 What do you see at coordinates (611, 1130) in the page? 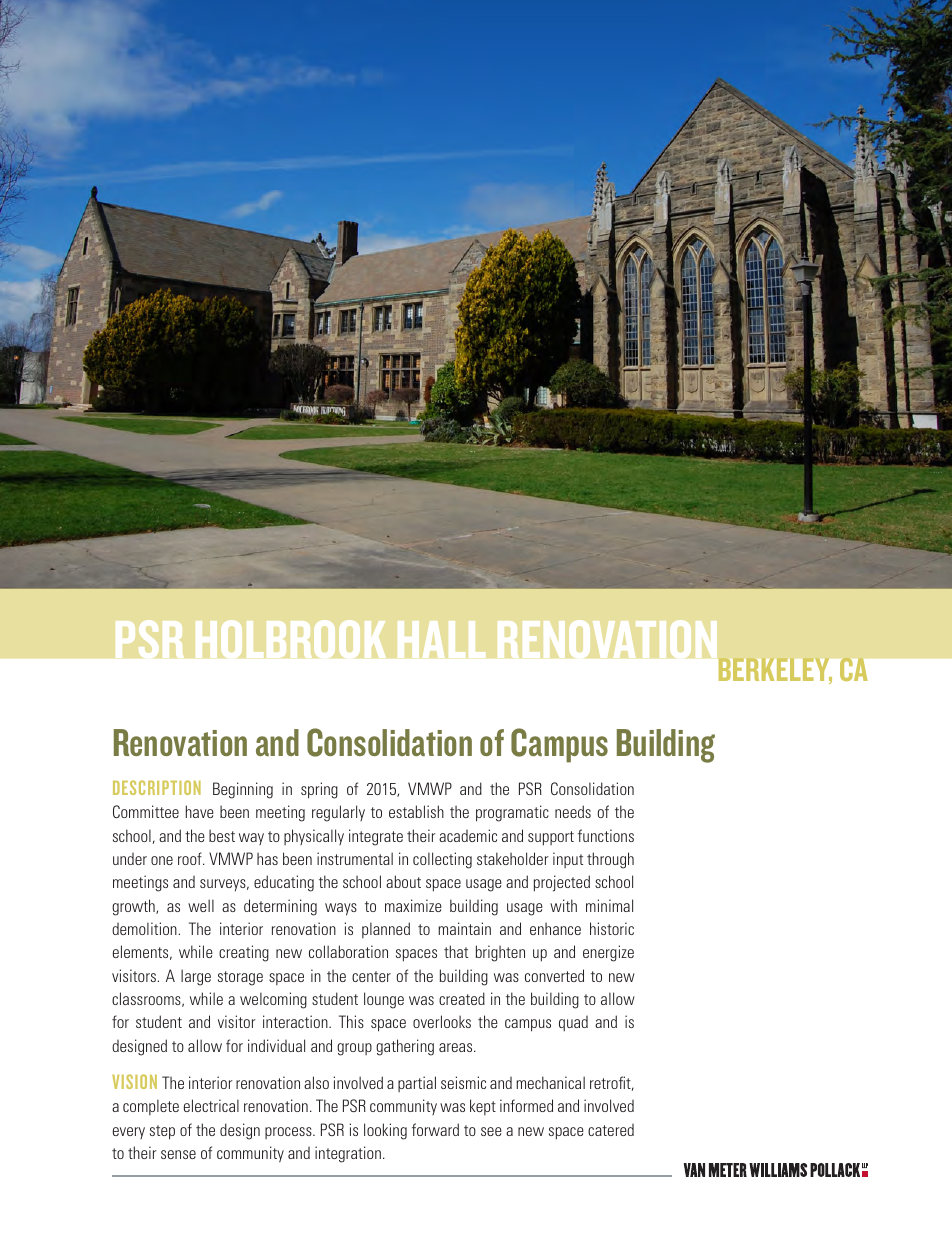
I see `catered` at bounding box center [611, 1130].
